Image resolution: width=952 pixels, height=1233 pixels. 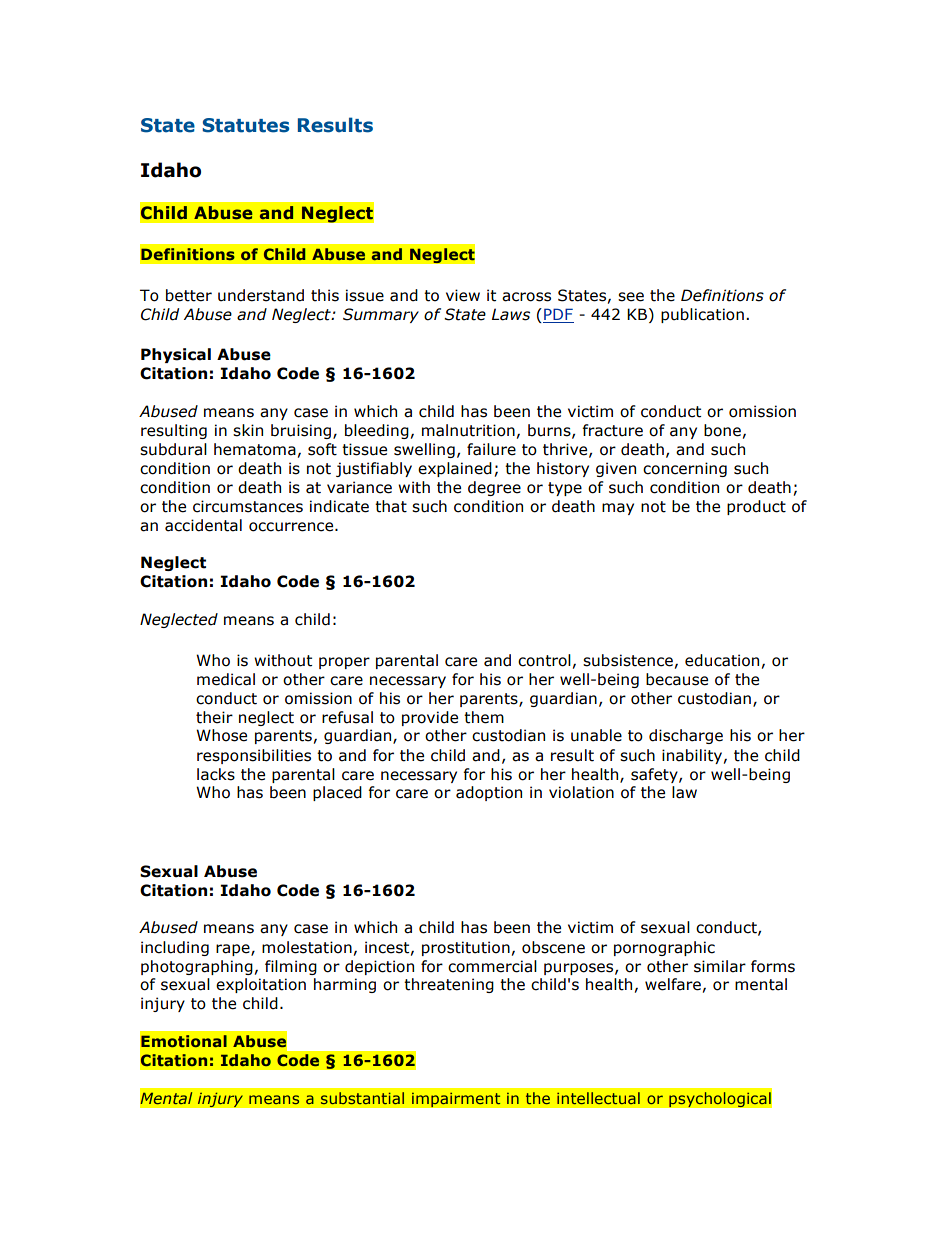 What do you see at coordinates (226, 679) in the screenshot?
I see `medical` at bounding box center [226, 679].
